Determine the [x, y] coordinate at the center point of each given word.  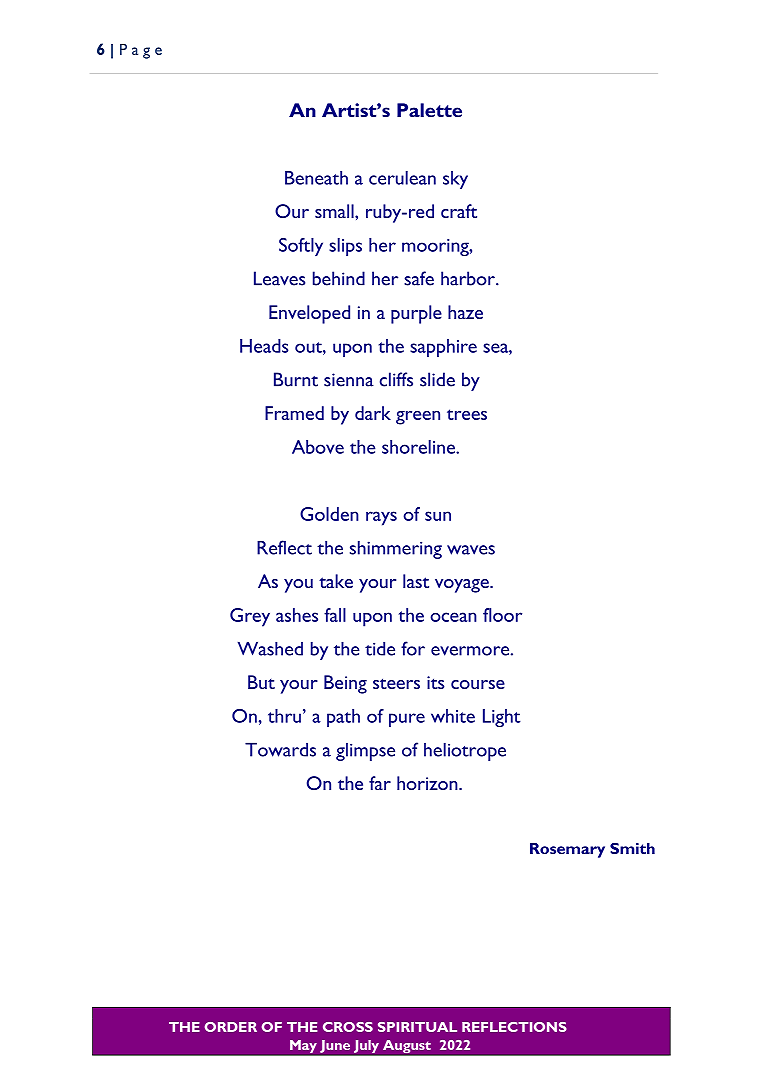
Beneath [316, 178]
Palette [429, 110]
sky [455, 180]
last [416, 581]
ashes [297, 615]
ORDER [231, 1027]
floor [502, 615]
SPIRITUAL [417, 1027]
